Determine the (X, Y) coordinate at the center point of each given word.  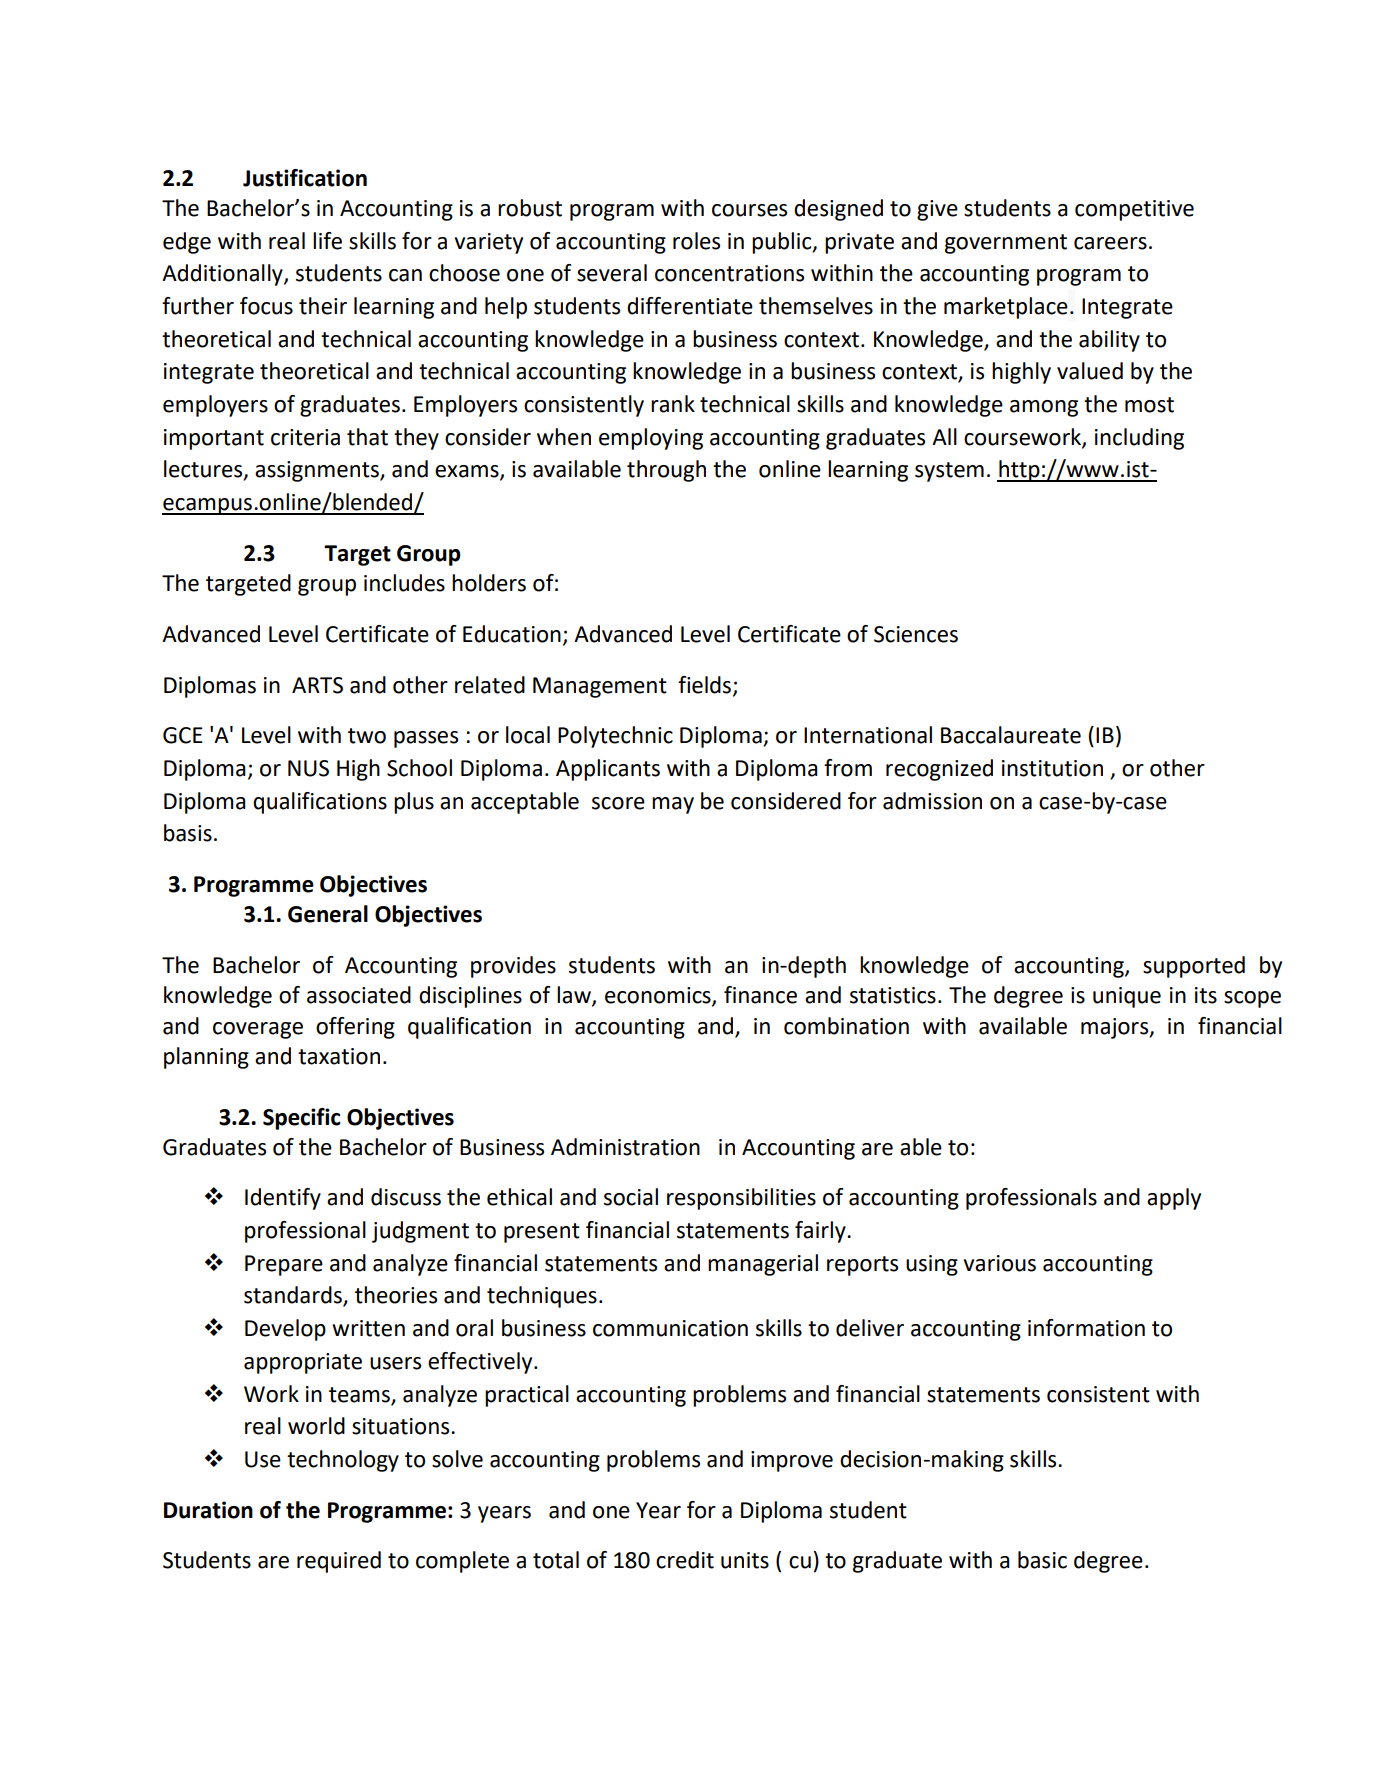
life (327, 241)
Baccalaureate (1011, 735)
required (339, 1562)
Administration (625, 1147)
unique (1127, 997)
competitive (1134, 210)
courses (749, 210)
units (745, 1560)
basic (1042, 1560)
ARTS (317, 685)
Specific (301, 1119)
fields (706, 685)
